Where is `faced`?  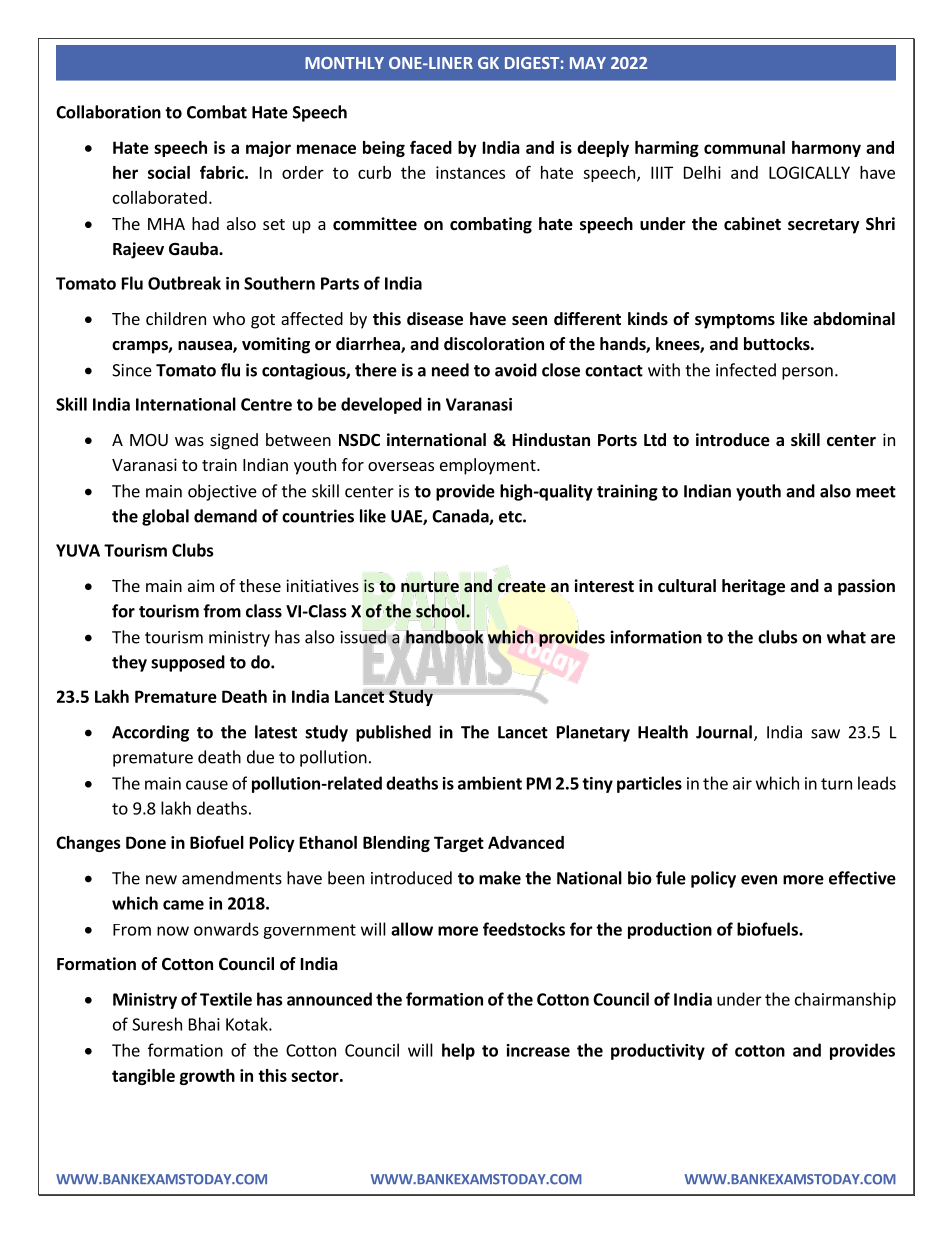 faced is located at coordinates (431, 147).
